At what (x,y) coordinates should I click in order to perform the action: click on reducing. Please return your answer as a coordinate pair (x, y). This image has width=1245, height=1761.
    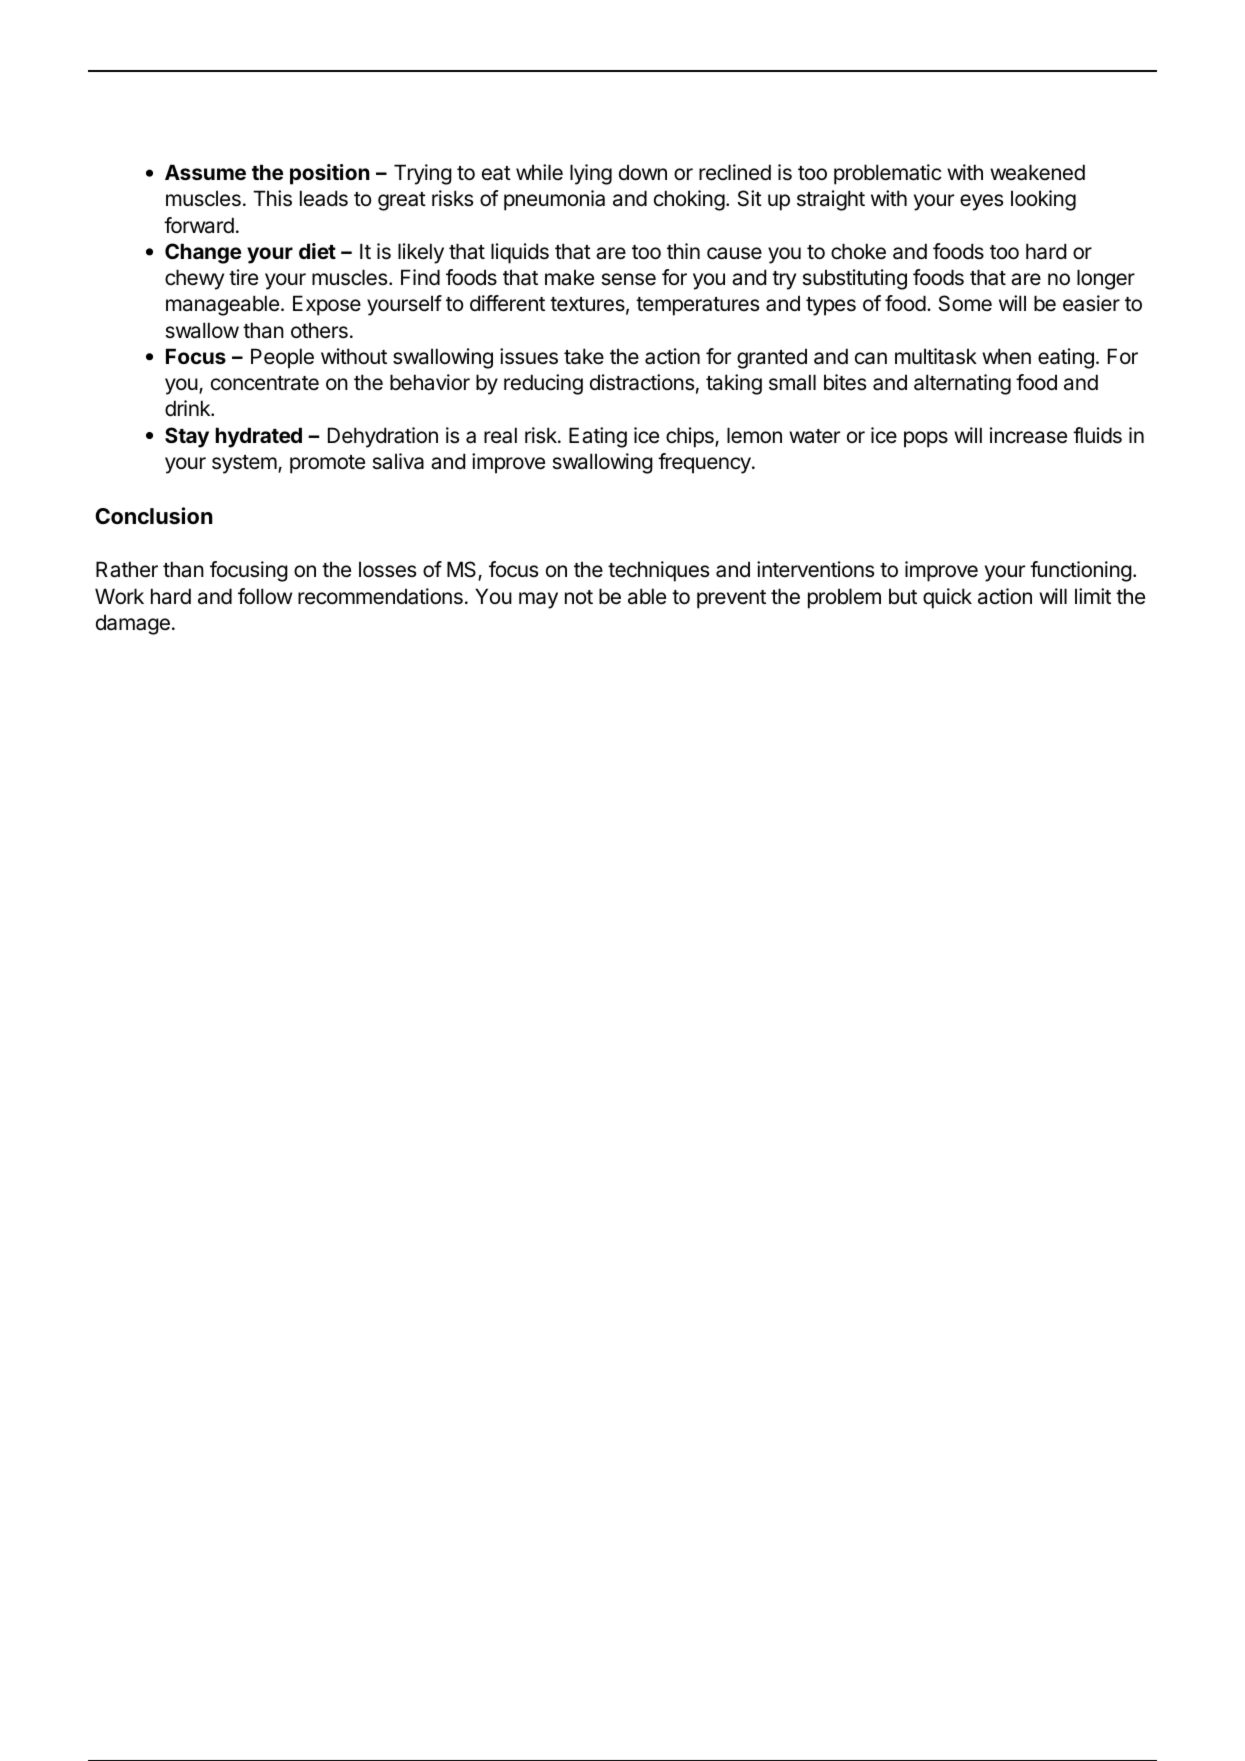
    Looking at the image, I should click on (543, 384).
